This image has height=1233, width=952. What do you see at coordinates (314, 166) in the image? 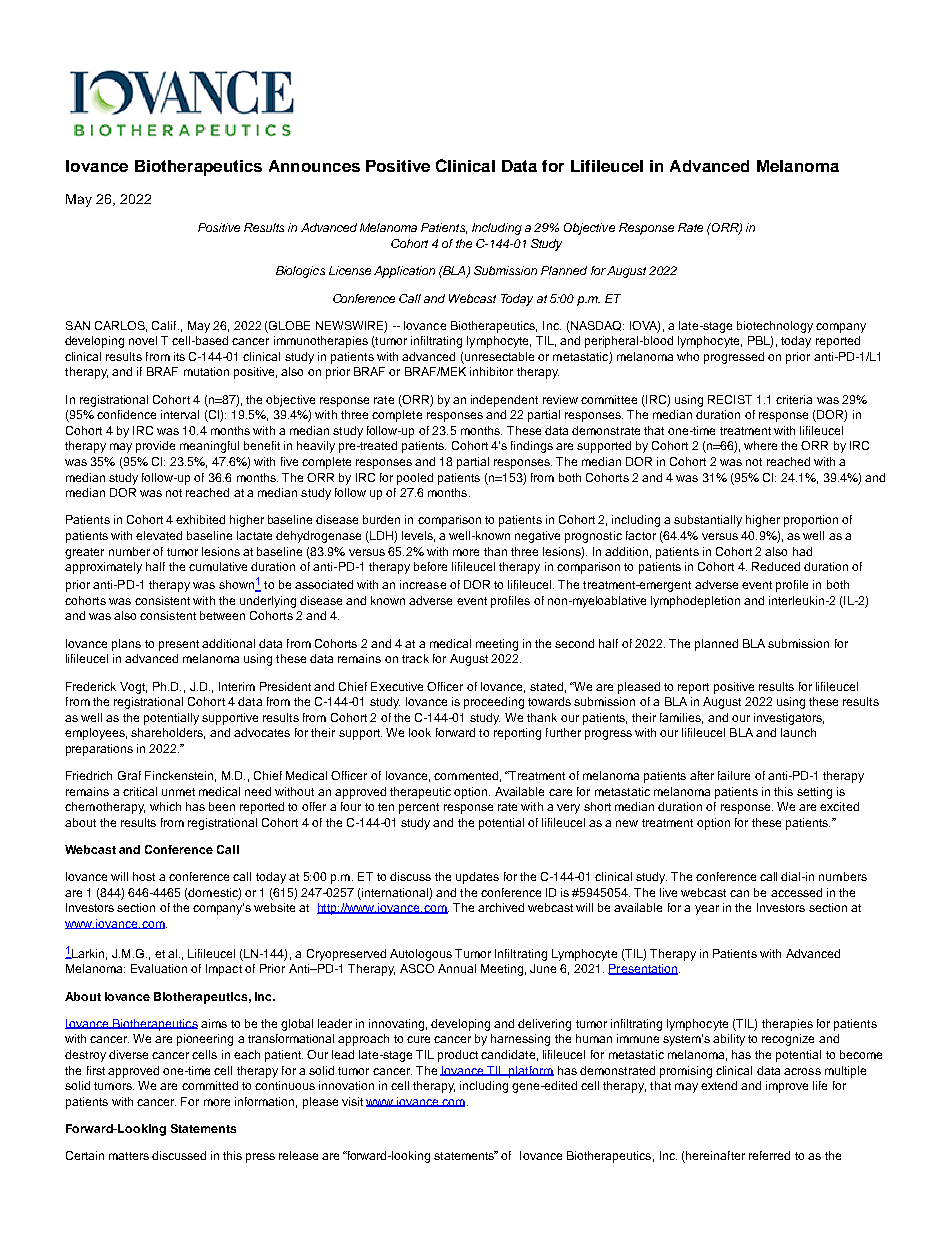
I see `Announces` at bounding box center [314, 166].
